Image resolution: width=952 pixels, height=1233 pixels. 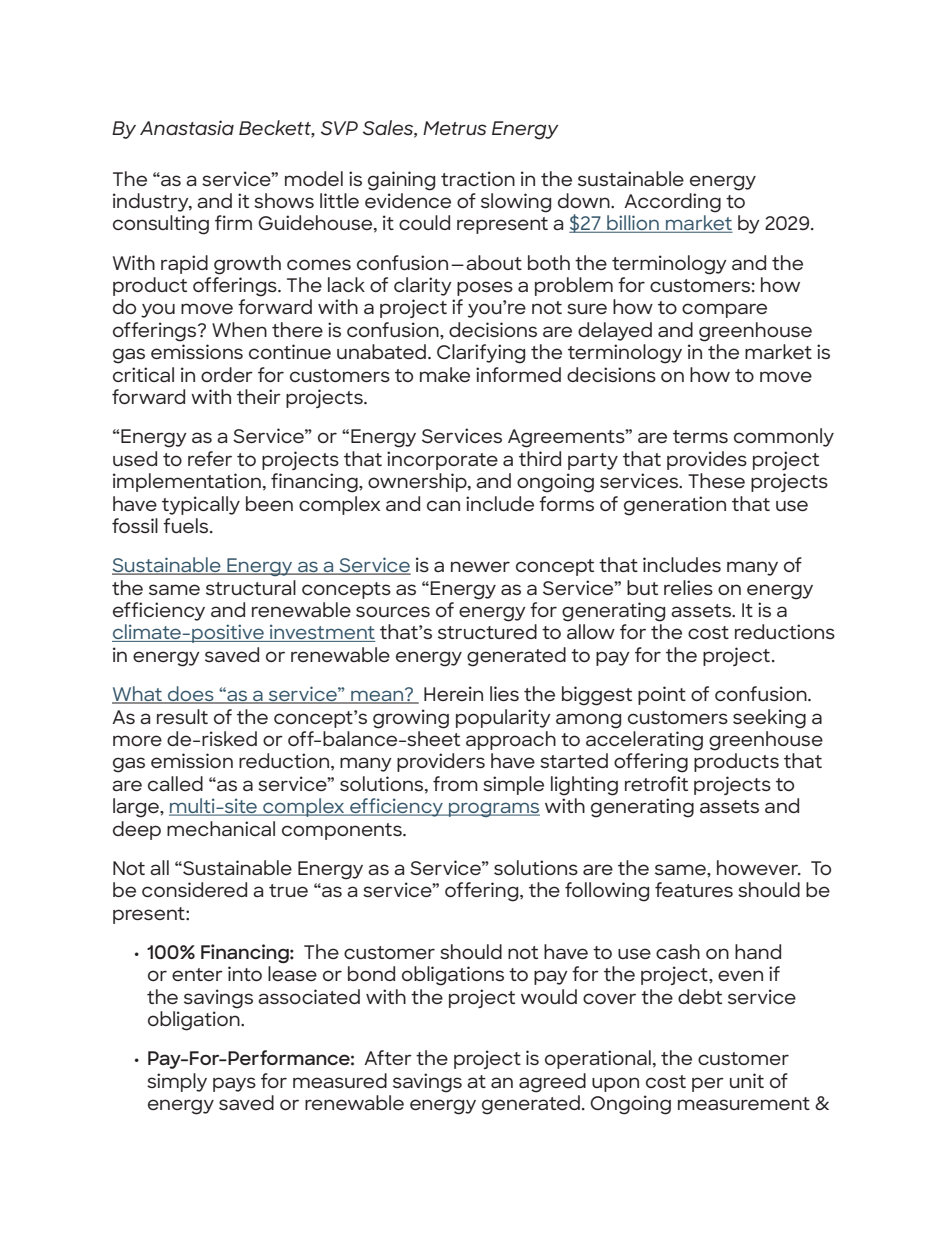 I want to click on pays, so click(x=234, y=1084).
